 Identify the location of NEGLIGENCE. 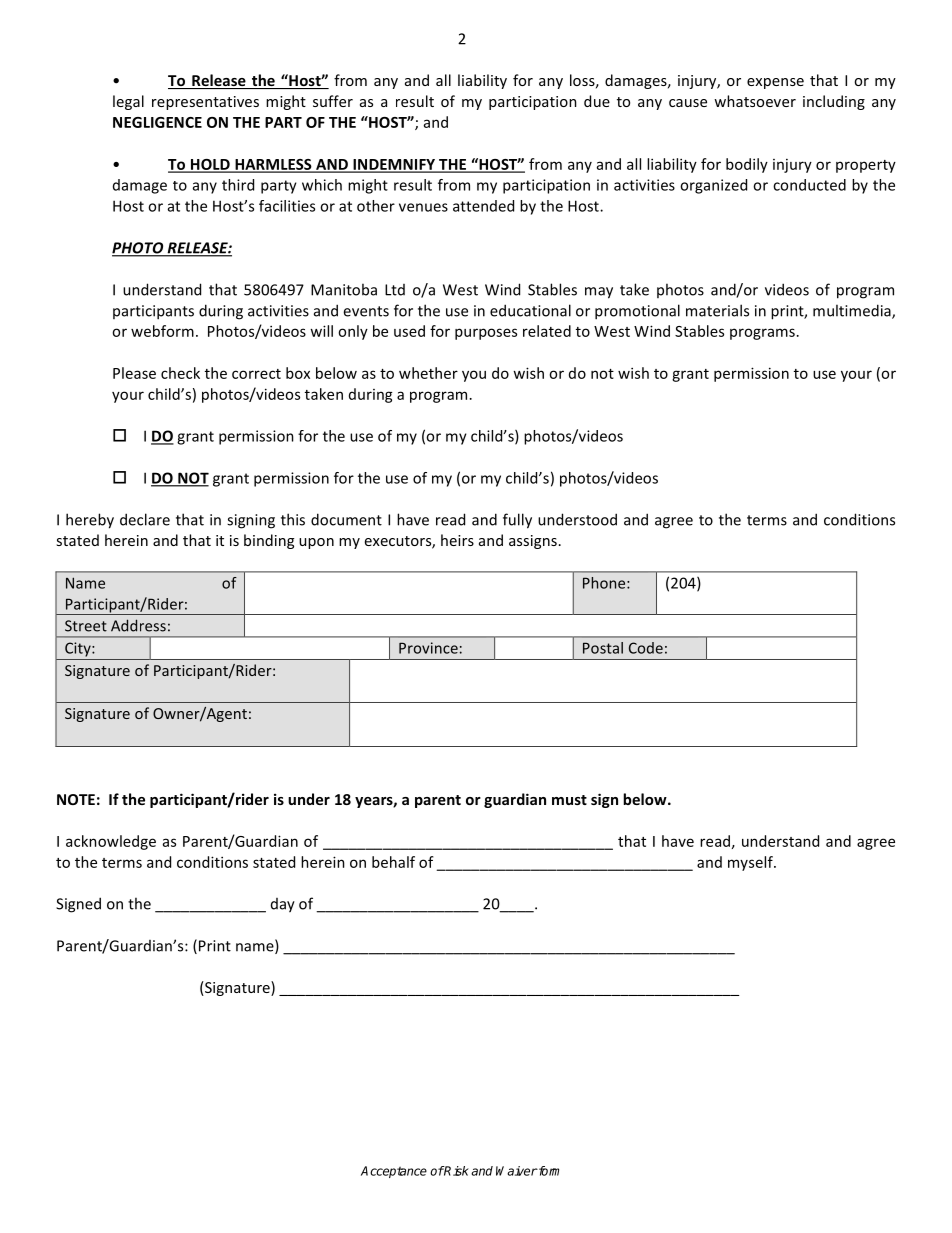
(157, 122).
